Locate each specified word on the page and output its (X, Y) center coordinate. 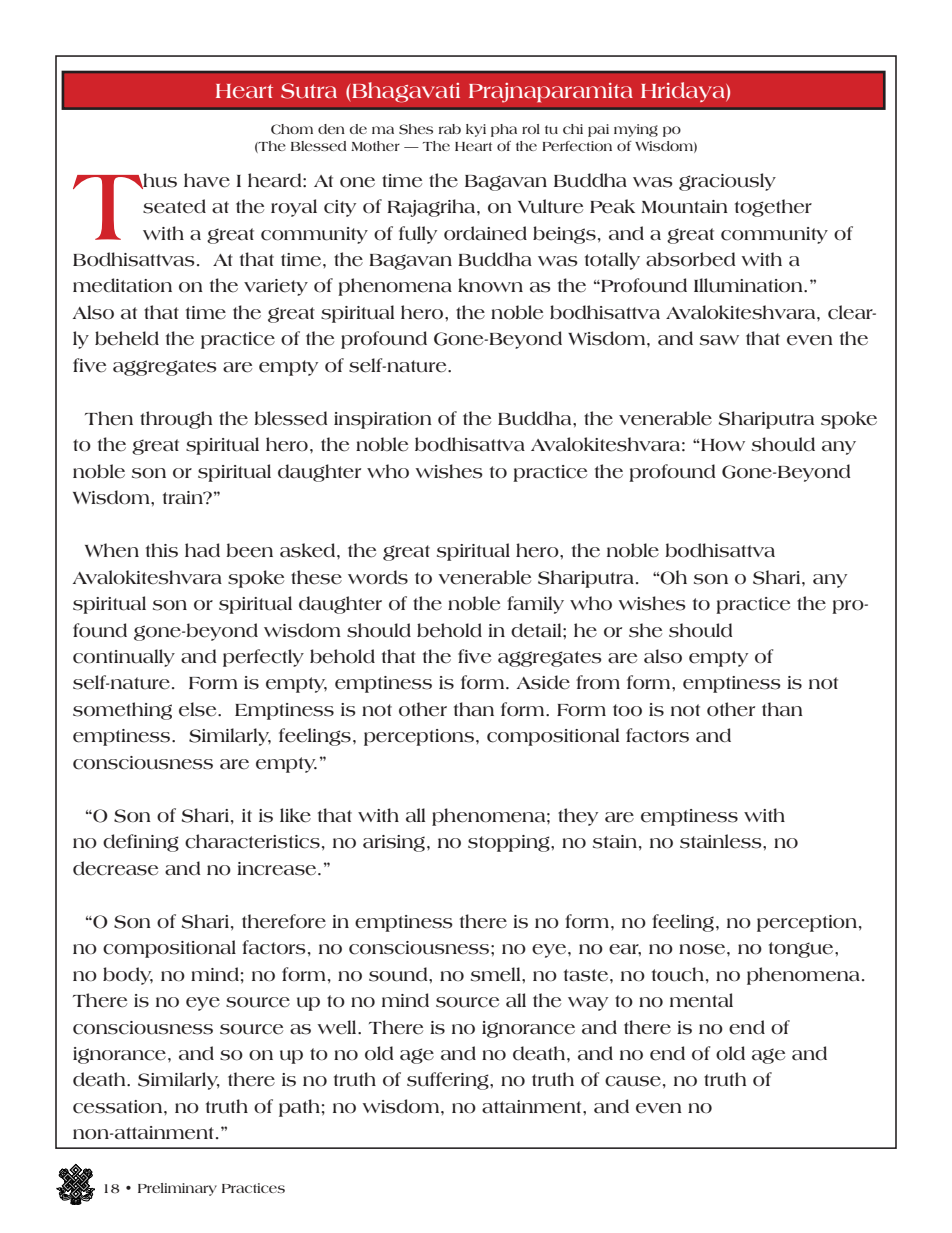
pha (504, 130)
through (176, 420)
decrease (115, 868)
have (207, 180)
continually (124, 658)
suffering (449, 1081)
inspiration (383, 420)
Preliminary (177, 1189)
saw (719, 340)
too (627, 710)
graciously (727, 182)
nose (703, 949)
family (535, 605)
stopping (510, 843)
